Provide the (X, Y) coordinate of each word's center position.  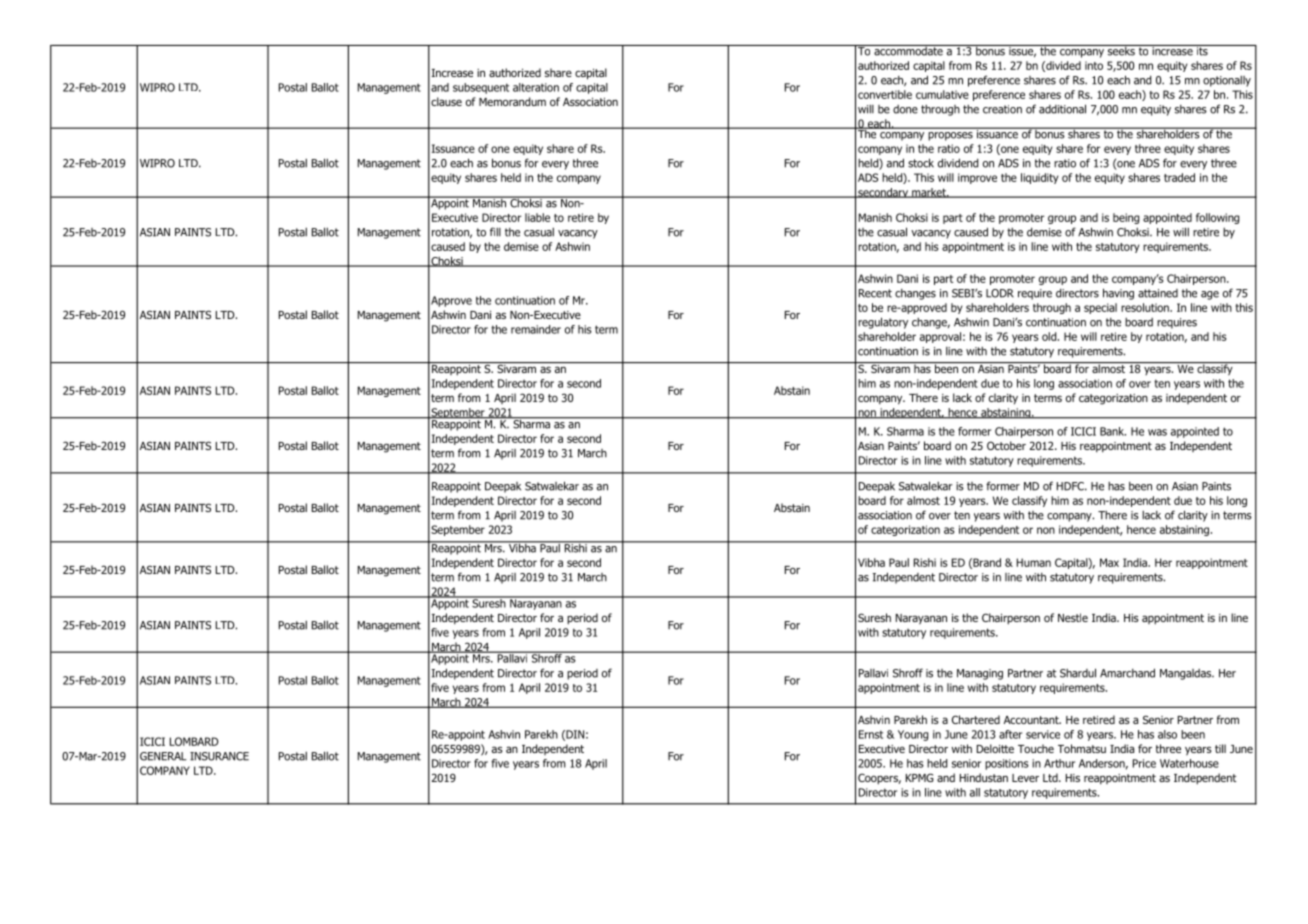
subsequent (481, 88)
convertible (885, 94)
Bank (1113, 431)
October (1006, 445)
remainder (536, 329)
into (1094, 65)
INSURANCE (219, 756)
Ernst (871, 734)
